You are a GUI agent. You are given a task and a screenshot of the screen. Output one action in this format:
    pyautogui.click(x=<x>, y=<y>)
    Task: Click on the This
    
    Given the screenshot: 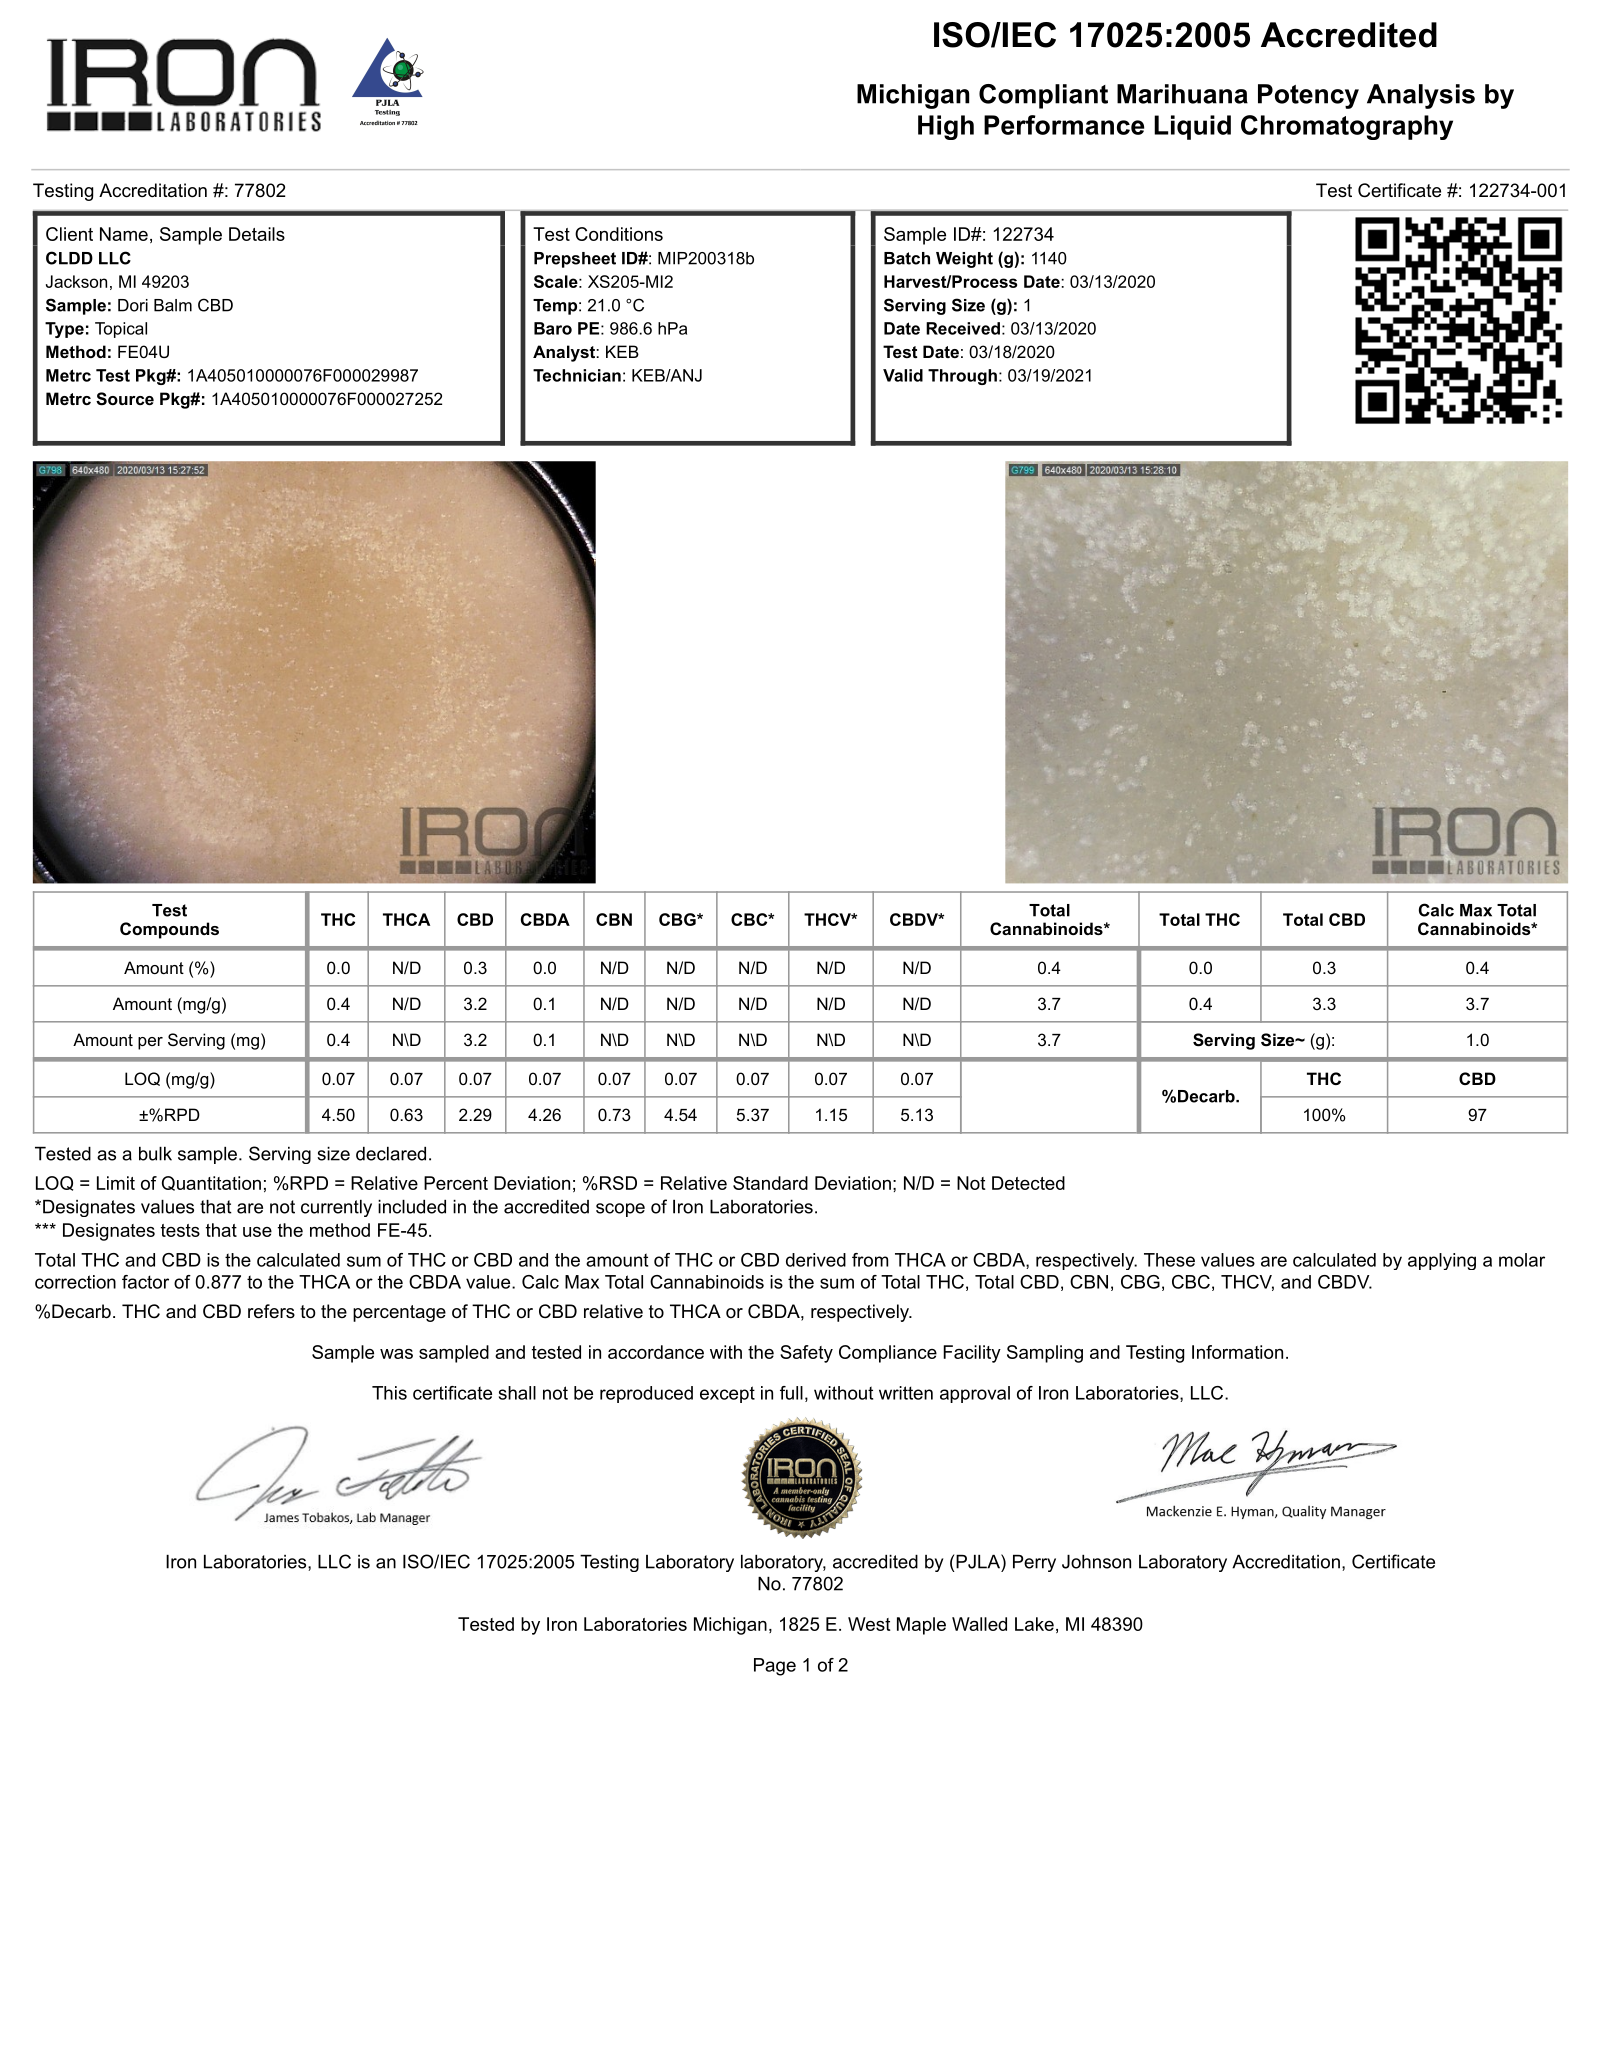 What is the action you would take?
    pyautogui.click(x=389, y=1393)
